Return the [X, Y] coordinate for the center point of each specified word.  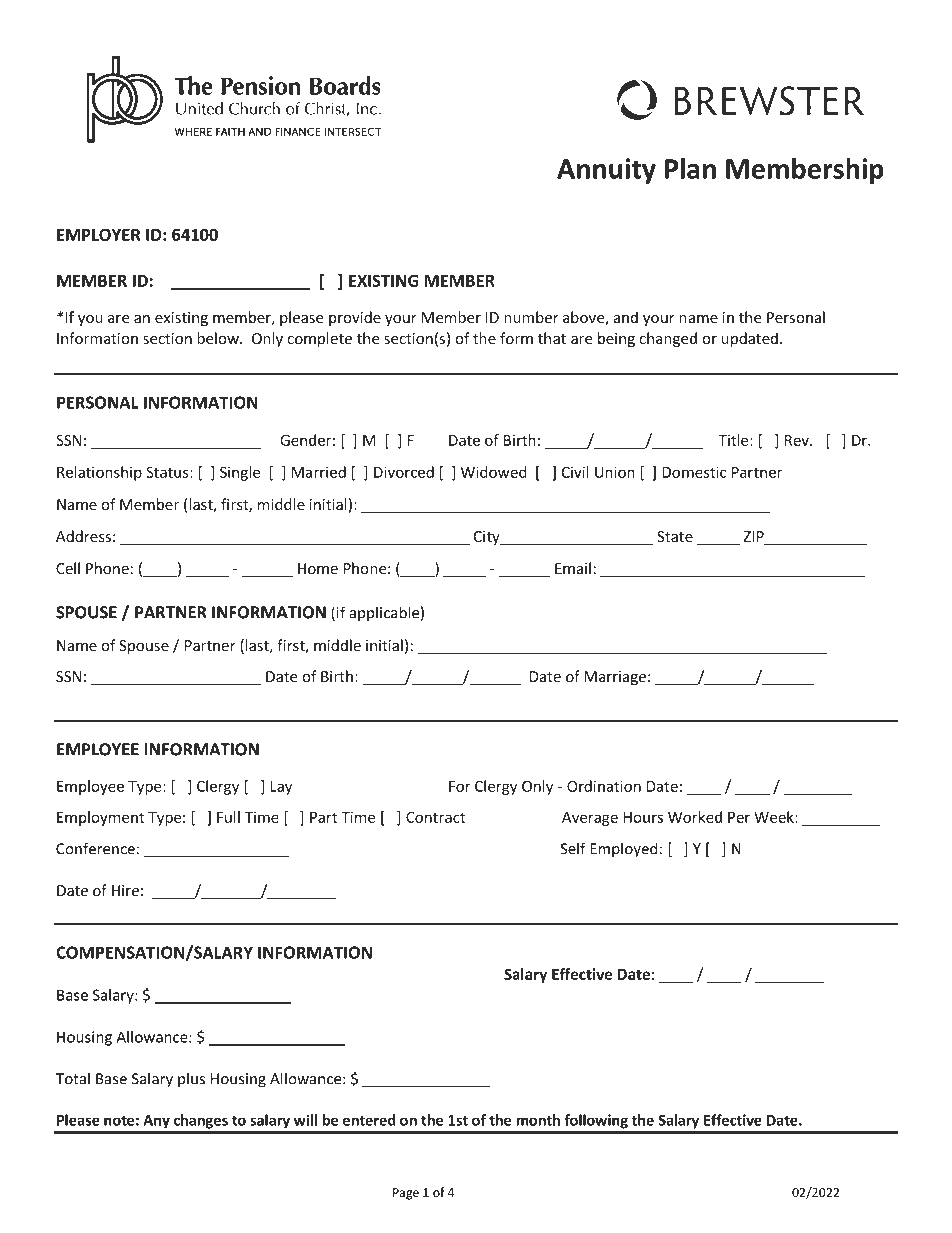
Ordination [604, 786]
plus [191, 1079]
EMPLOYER [98, 234]
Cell [68, 568]
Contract [435, 817]
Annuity [606, 171]
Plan [690, 168]
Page [406, 1194]
